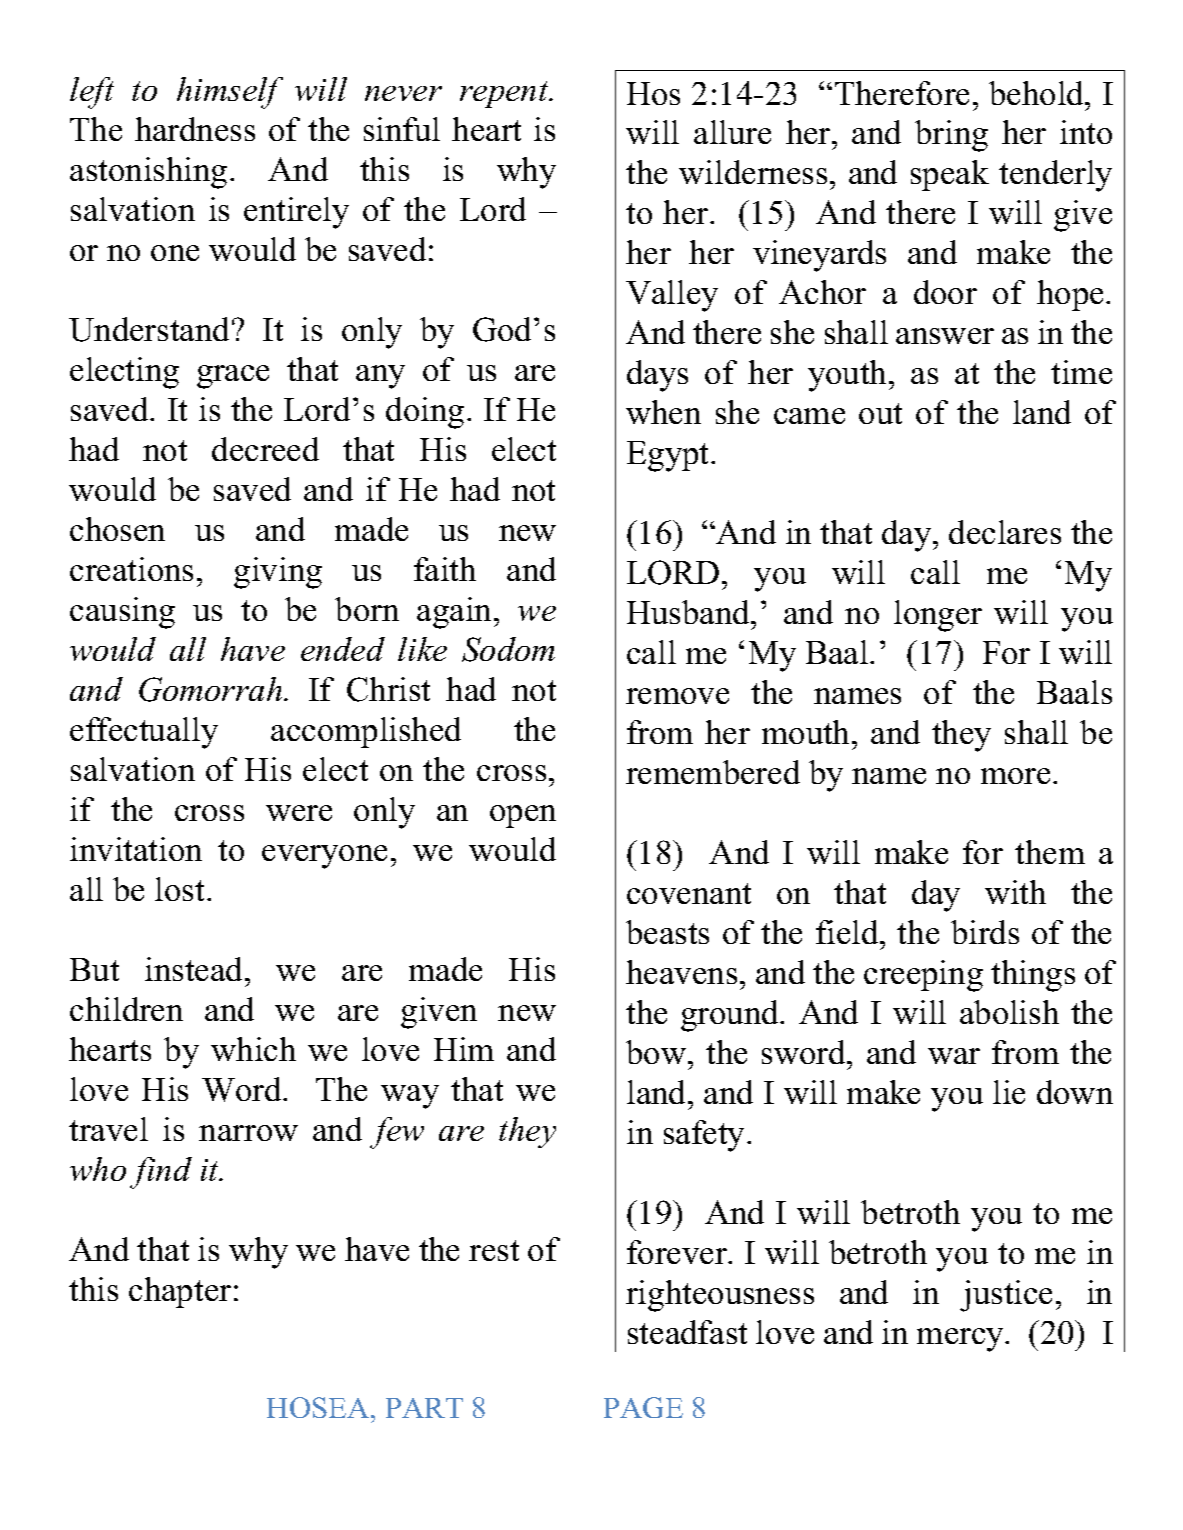 This document has height=1530, width=1183. I want to click on Husband, so click(689, 612).
